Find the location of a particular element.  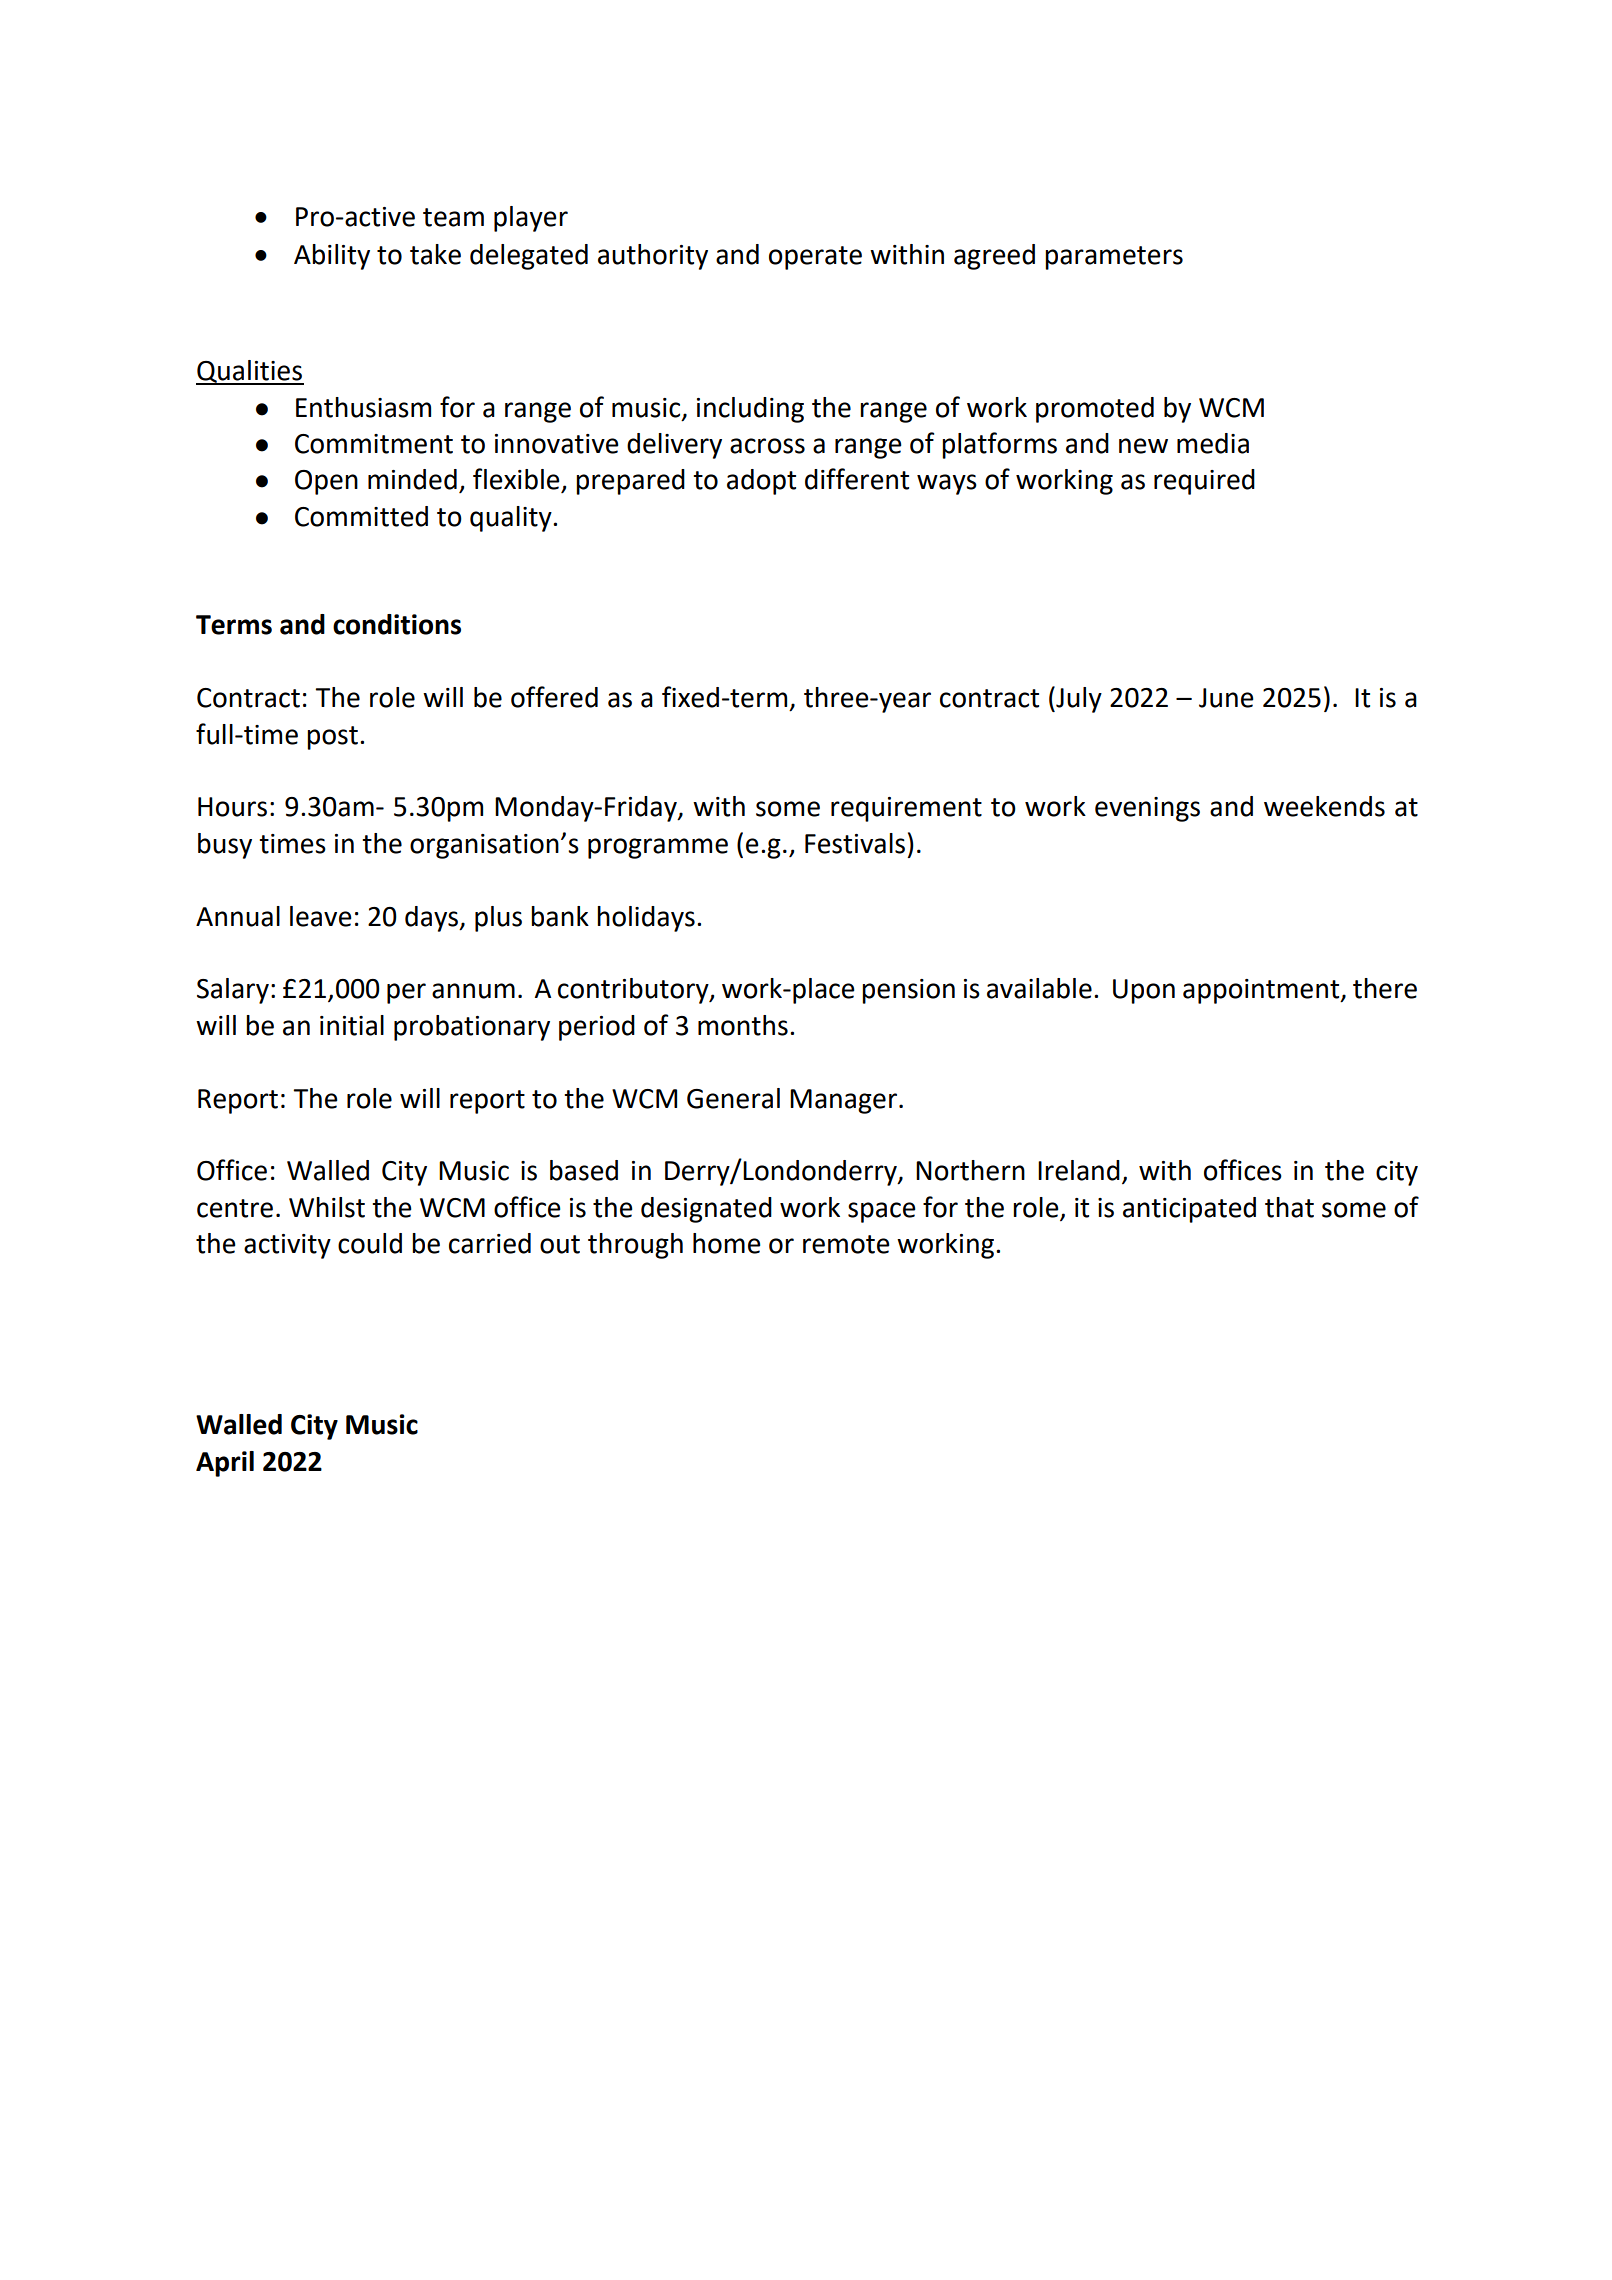

April is located at coordinates (225, 1464).
